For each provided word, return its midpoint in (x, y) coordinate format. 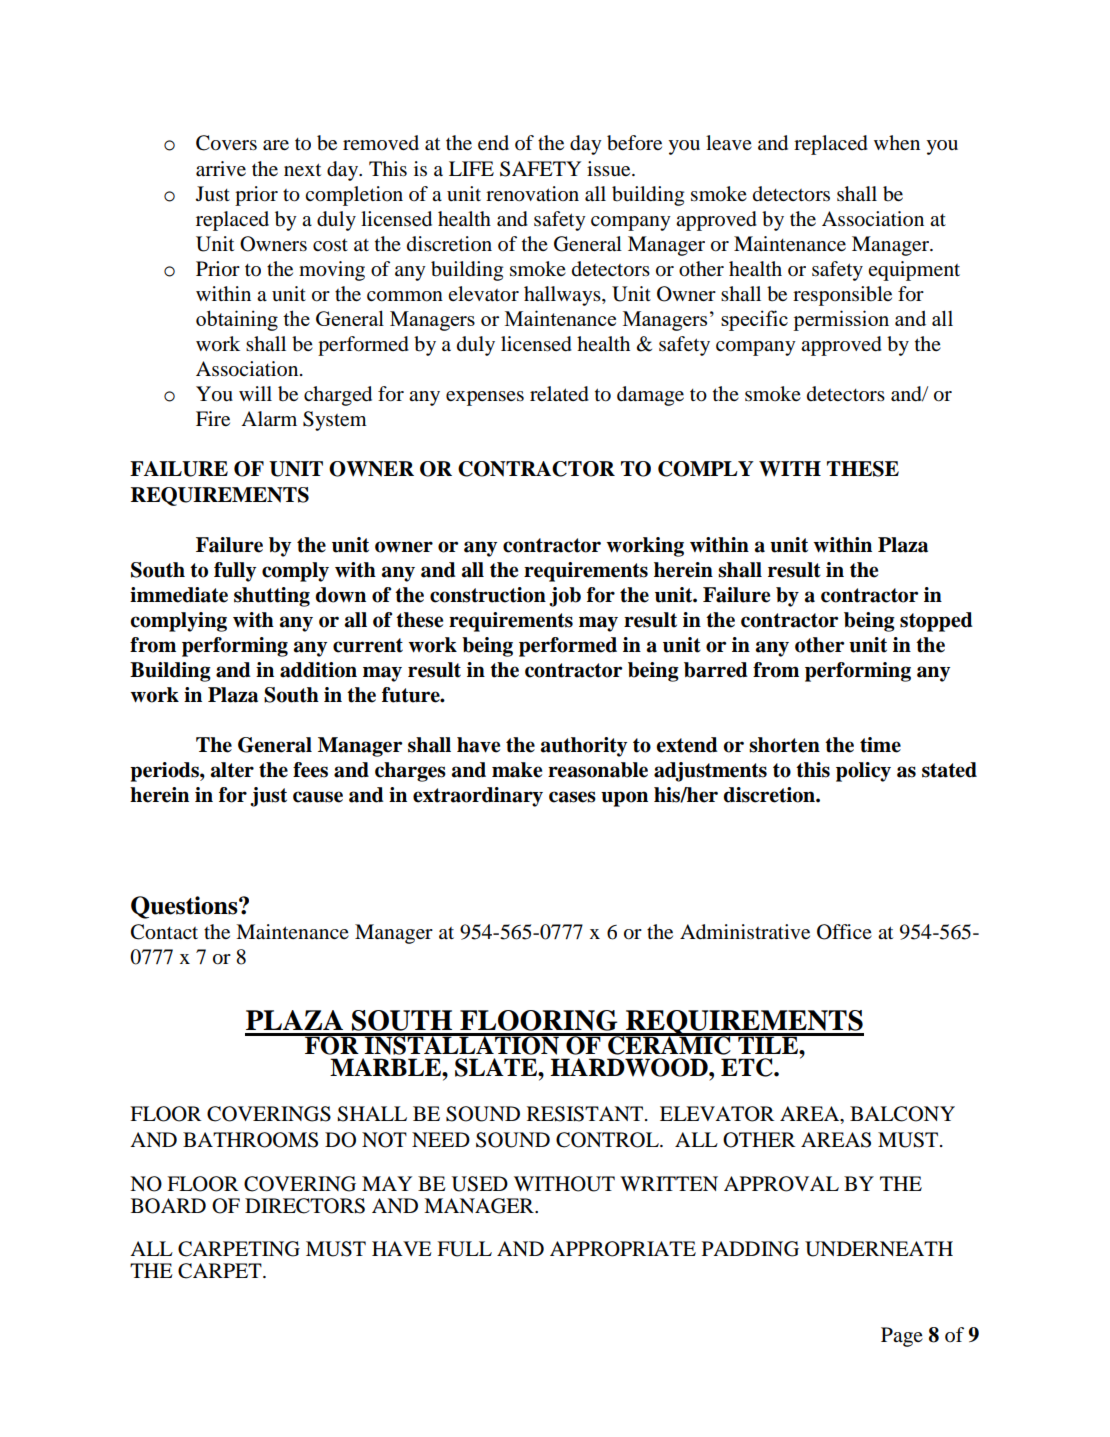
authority (584, 747)
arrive (221, 169)
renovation (532, 194)
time (880, 745)
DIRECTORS (305, 1206)
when (897, 142)
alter (232, 770)
